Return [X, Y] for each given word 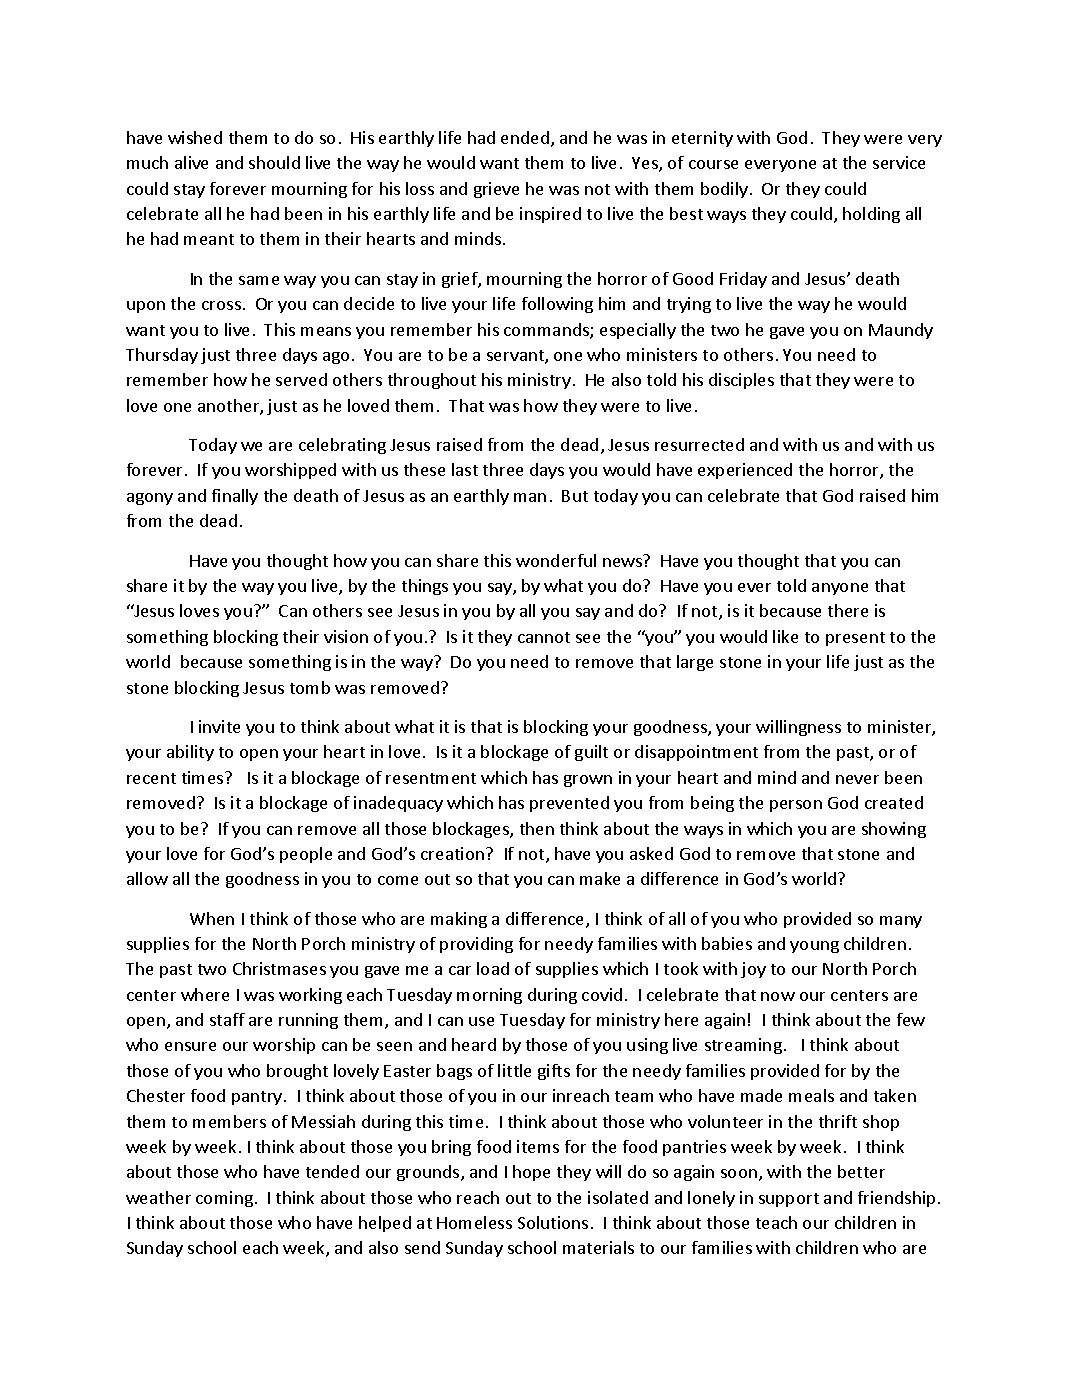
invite [219, 726]
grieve [496, 190]
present [855, 639]
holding [871, 215]
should [274, 162]
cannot [544, 637]
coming [224, 1199]
